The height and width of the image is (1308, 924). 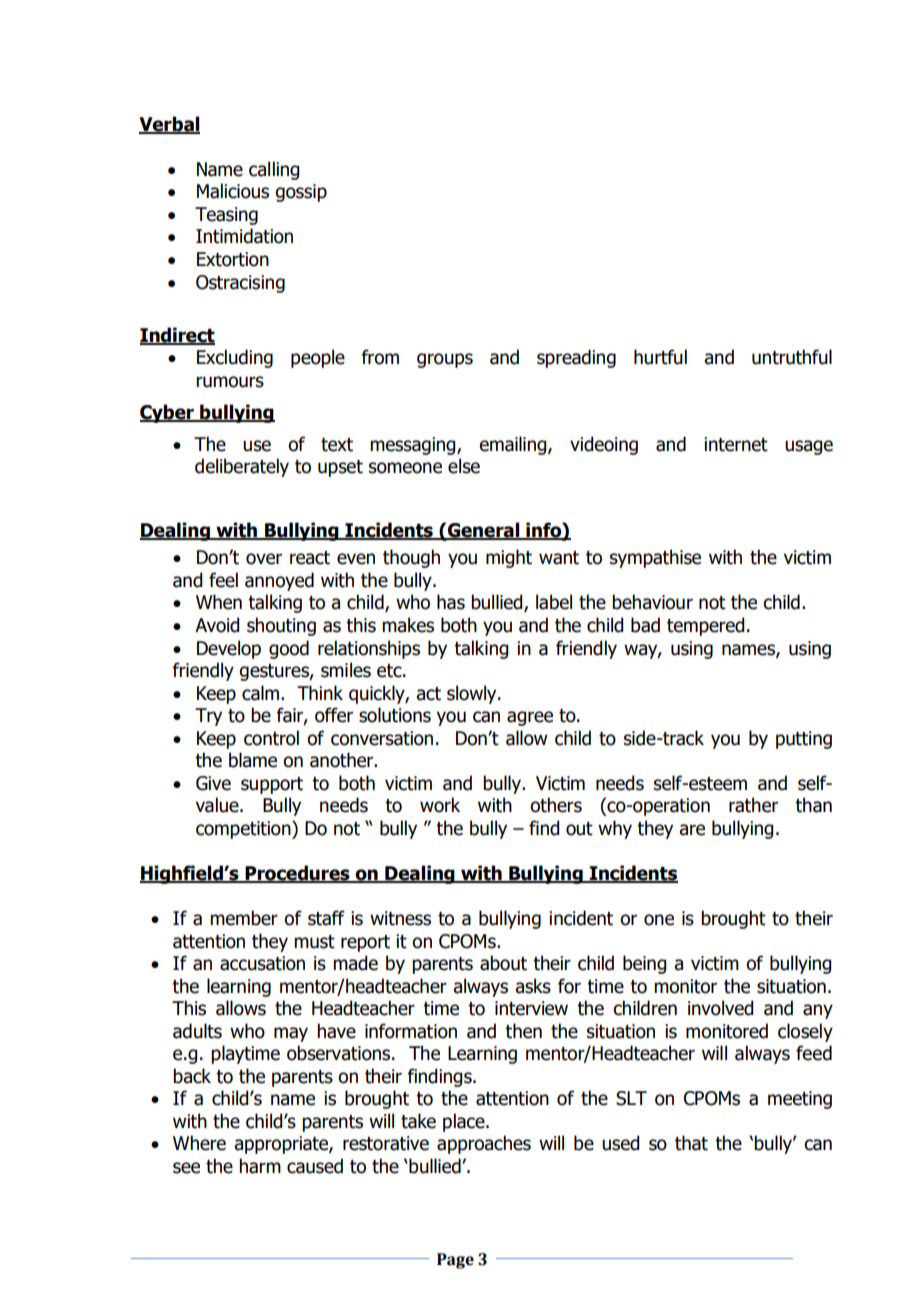 What do you see at coordinates (455, 1261) in the image?
I see `Page` at bounding box center [455, 1261].
